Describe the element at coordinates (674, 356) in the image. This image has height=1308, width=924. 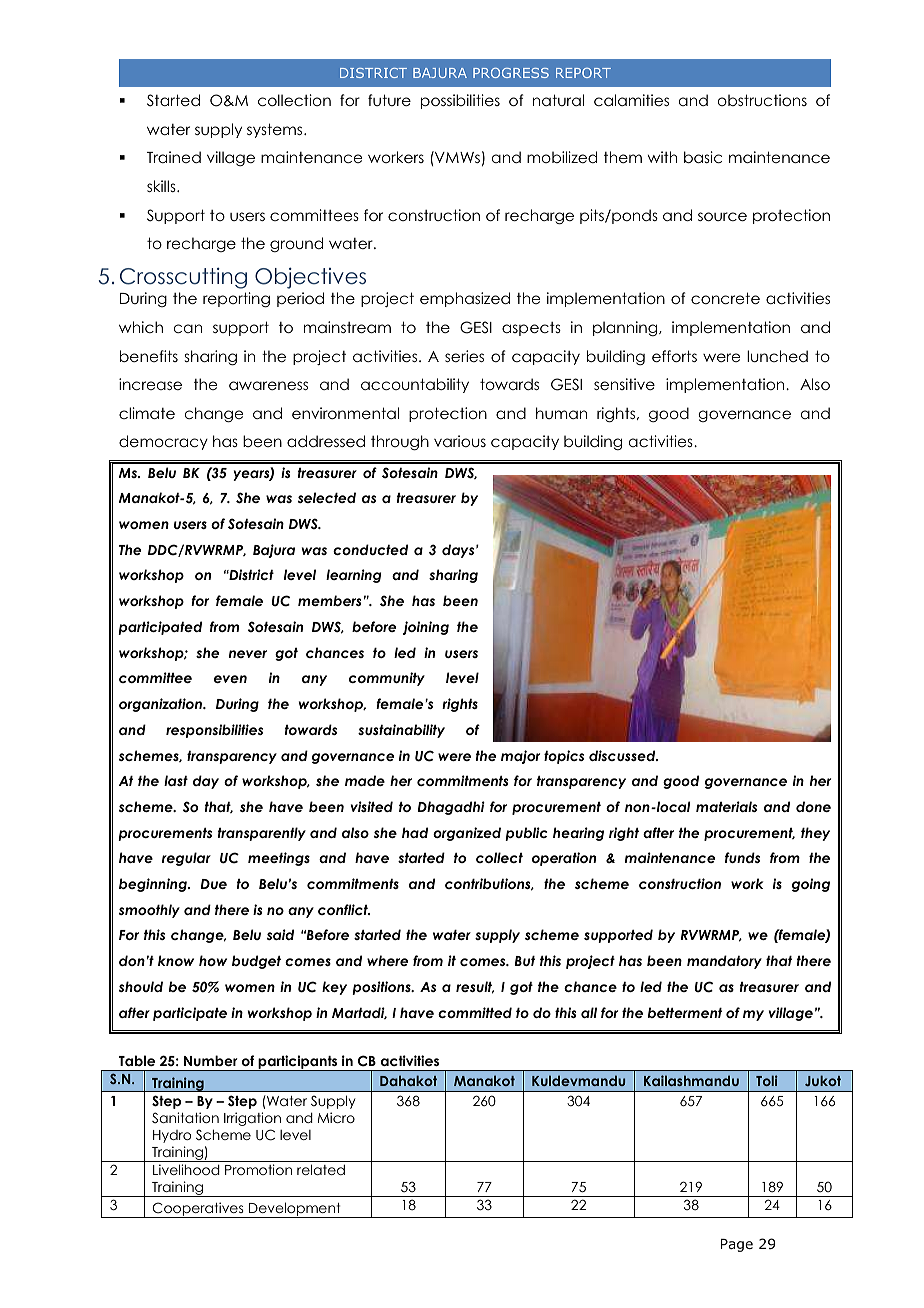
I see `efforts` at that location.
